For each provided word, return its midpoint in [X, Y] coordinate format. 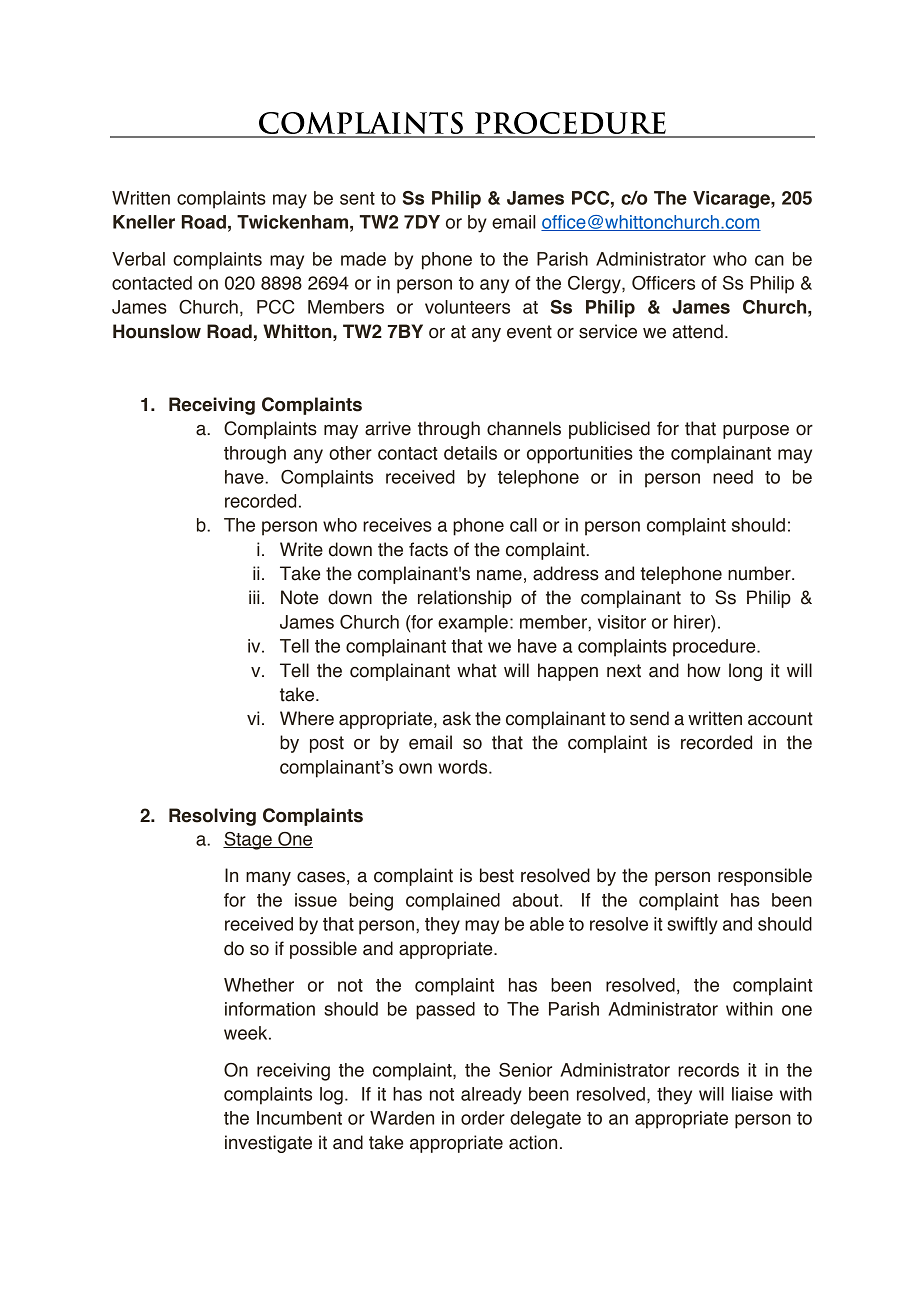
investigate [268, 1144]
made [363, 259]
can [769, 260]
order [483, 1118]
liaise [752, 1094]
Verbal [138, 259]
